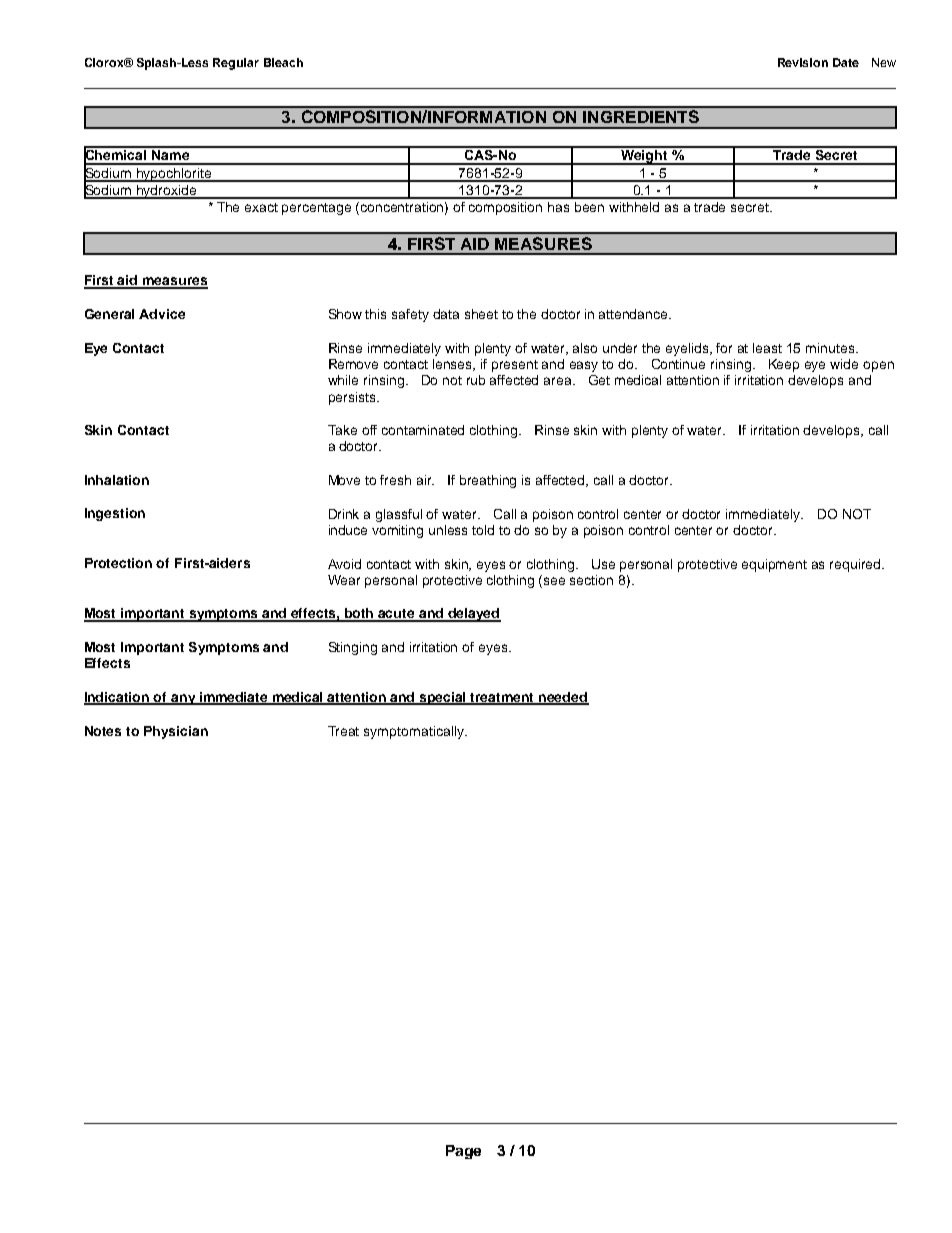 Image resolution: width=952 pixels, height=1233 pixels. Describe the element at coordinates (463, 1152) in the screenshot. I see `Page` at that location.
